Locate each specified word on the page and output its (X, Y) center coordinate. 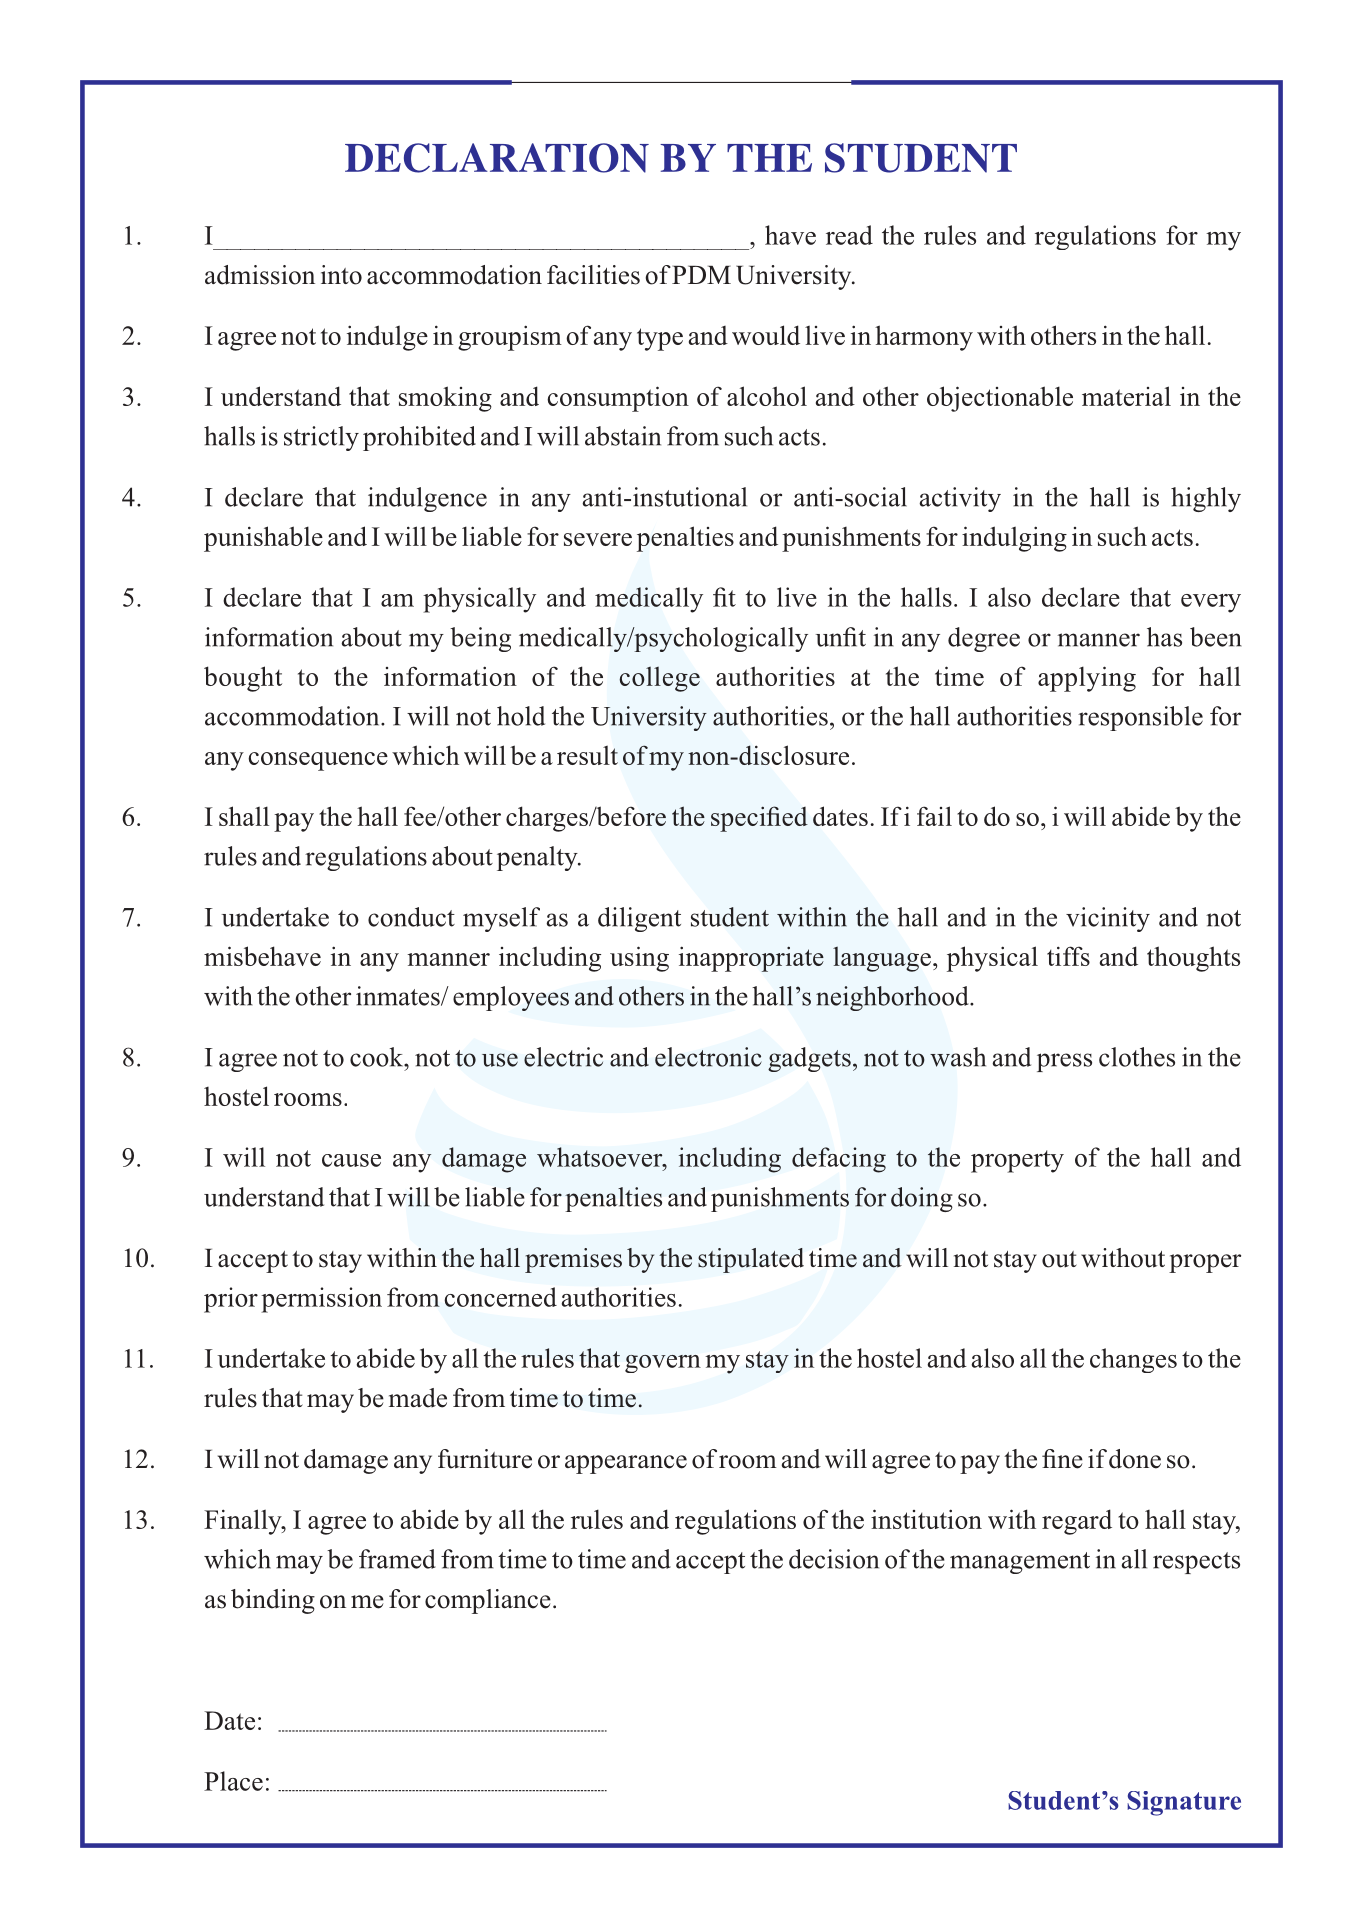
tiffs (1068, 956)
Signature (1184, 1803)
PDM (701, 274)
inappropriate (751, 959)
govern (663, 1364)
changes (1133, 1360)
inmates (399, 996)
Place (233, 1781)
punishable (263, 539)
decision (834, 1559)
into (341, 275)
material (1126, 396)
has (1164, 637)
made (418, 1398)
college (659, 679)
